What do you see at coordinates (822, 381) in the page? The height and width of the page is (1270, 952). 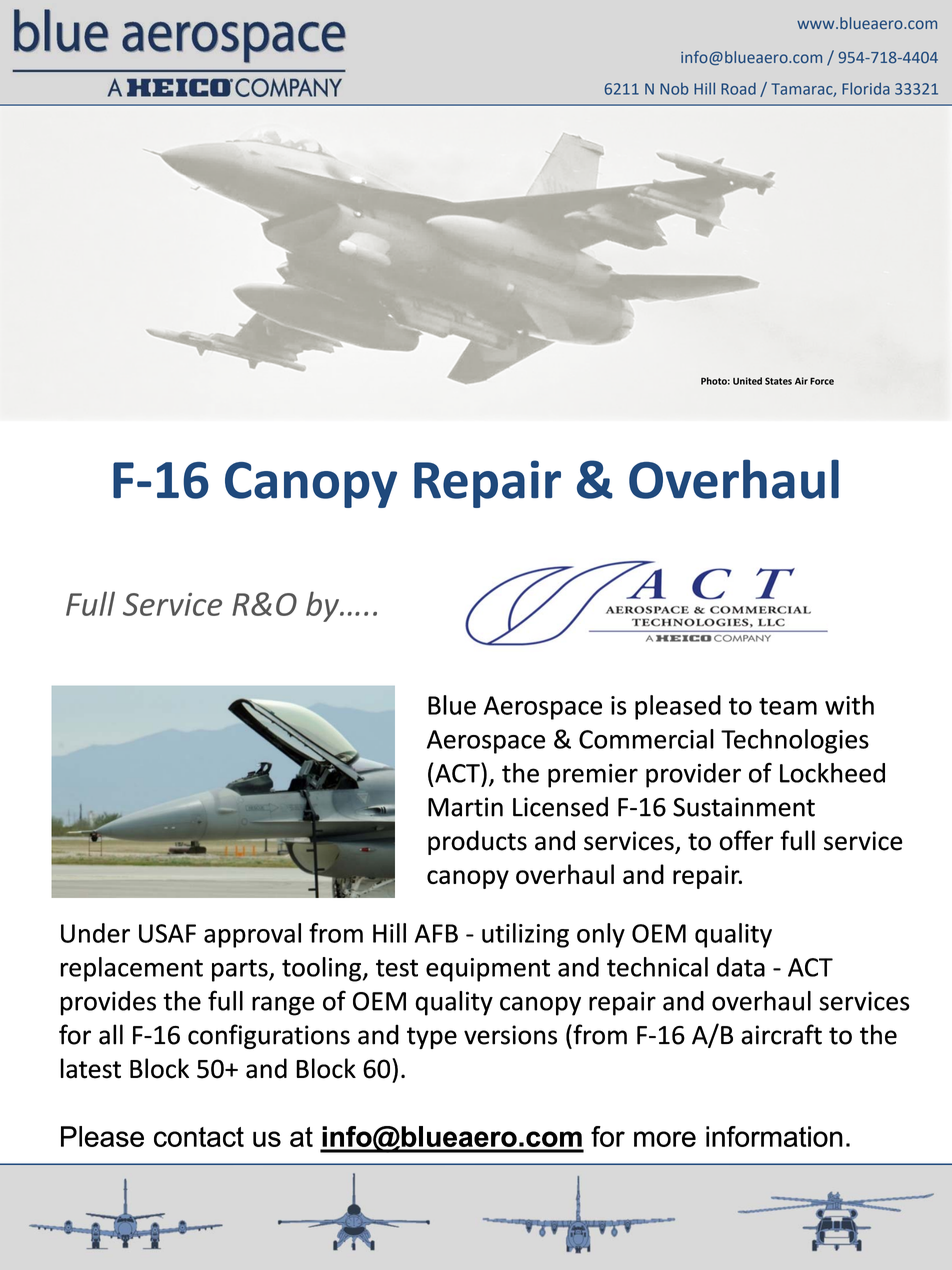 I see `Force` at bounding box center [822, 381].
